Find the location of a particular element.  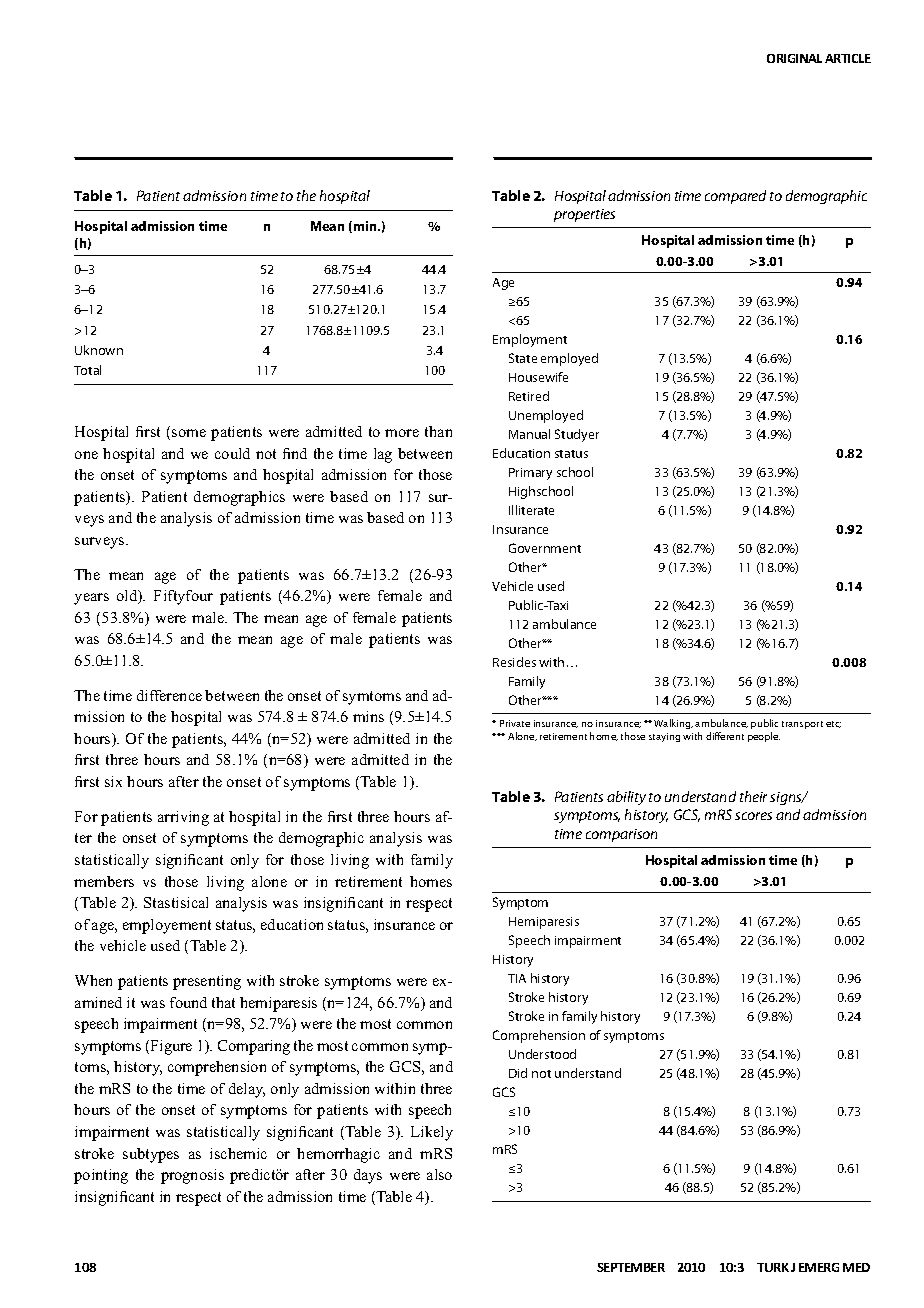

TURK is located at coordinates (773, 1267).
